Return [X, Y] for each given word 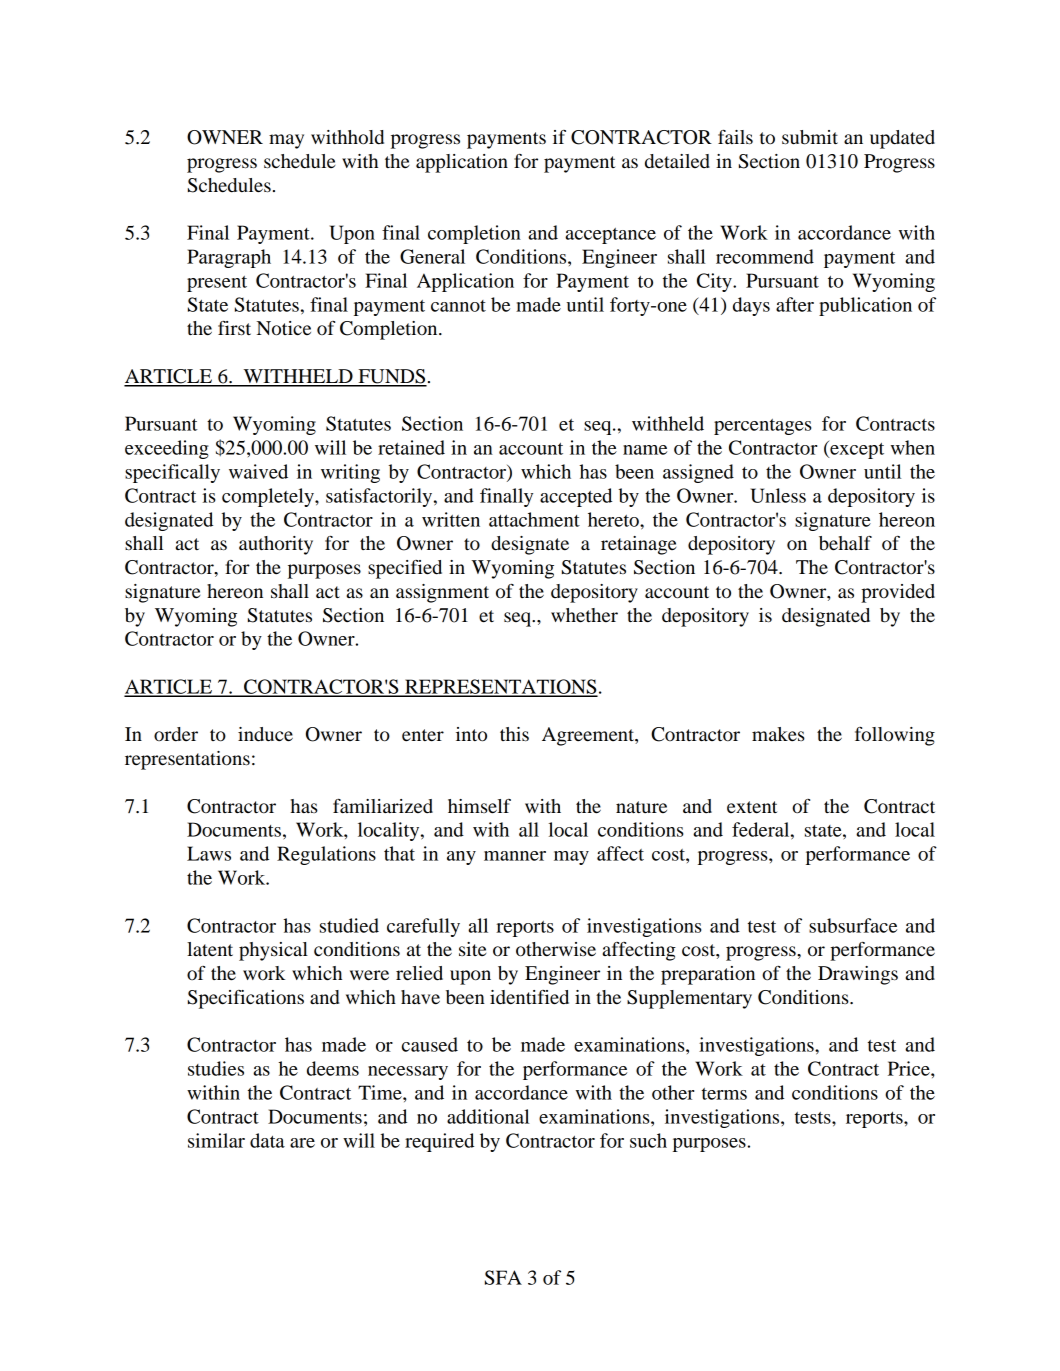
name [645, 450]
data [267, 1140]
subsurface [853, 925]
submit [810, 137]
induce [265, 734]
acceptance [610, 236]
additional [488, 1116]
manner [515, 856]
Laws [209, 853]
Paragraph [229, 258]
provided [898, 593]
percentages [762, 427]
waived [258, 471]
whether [584, 615]
